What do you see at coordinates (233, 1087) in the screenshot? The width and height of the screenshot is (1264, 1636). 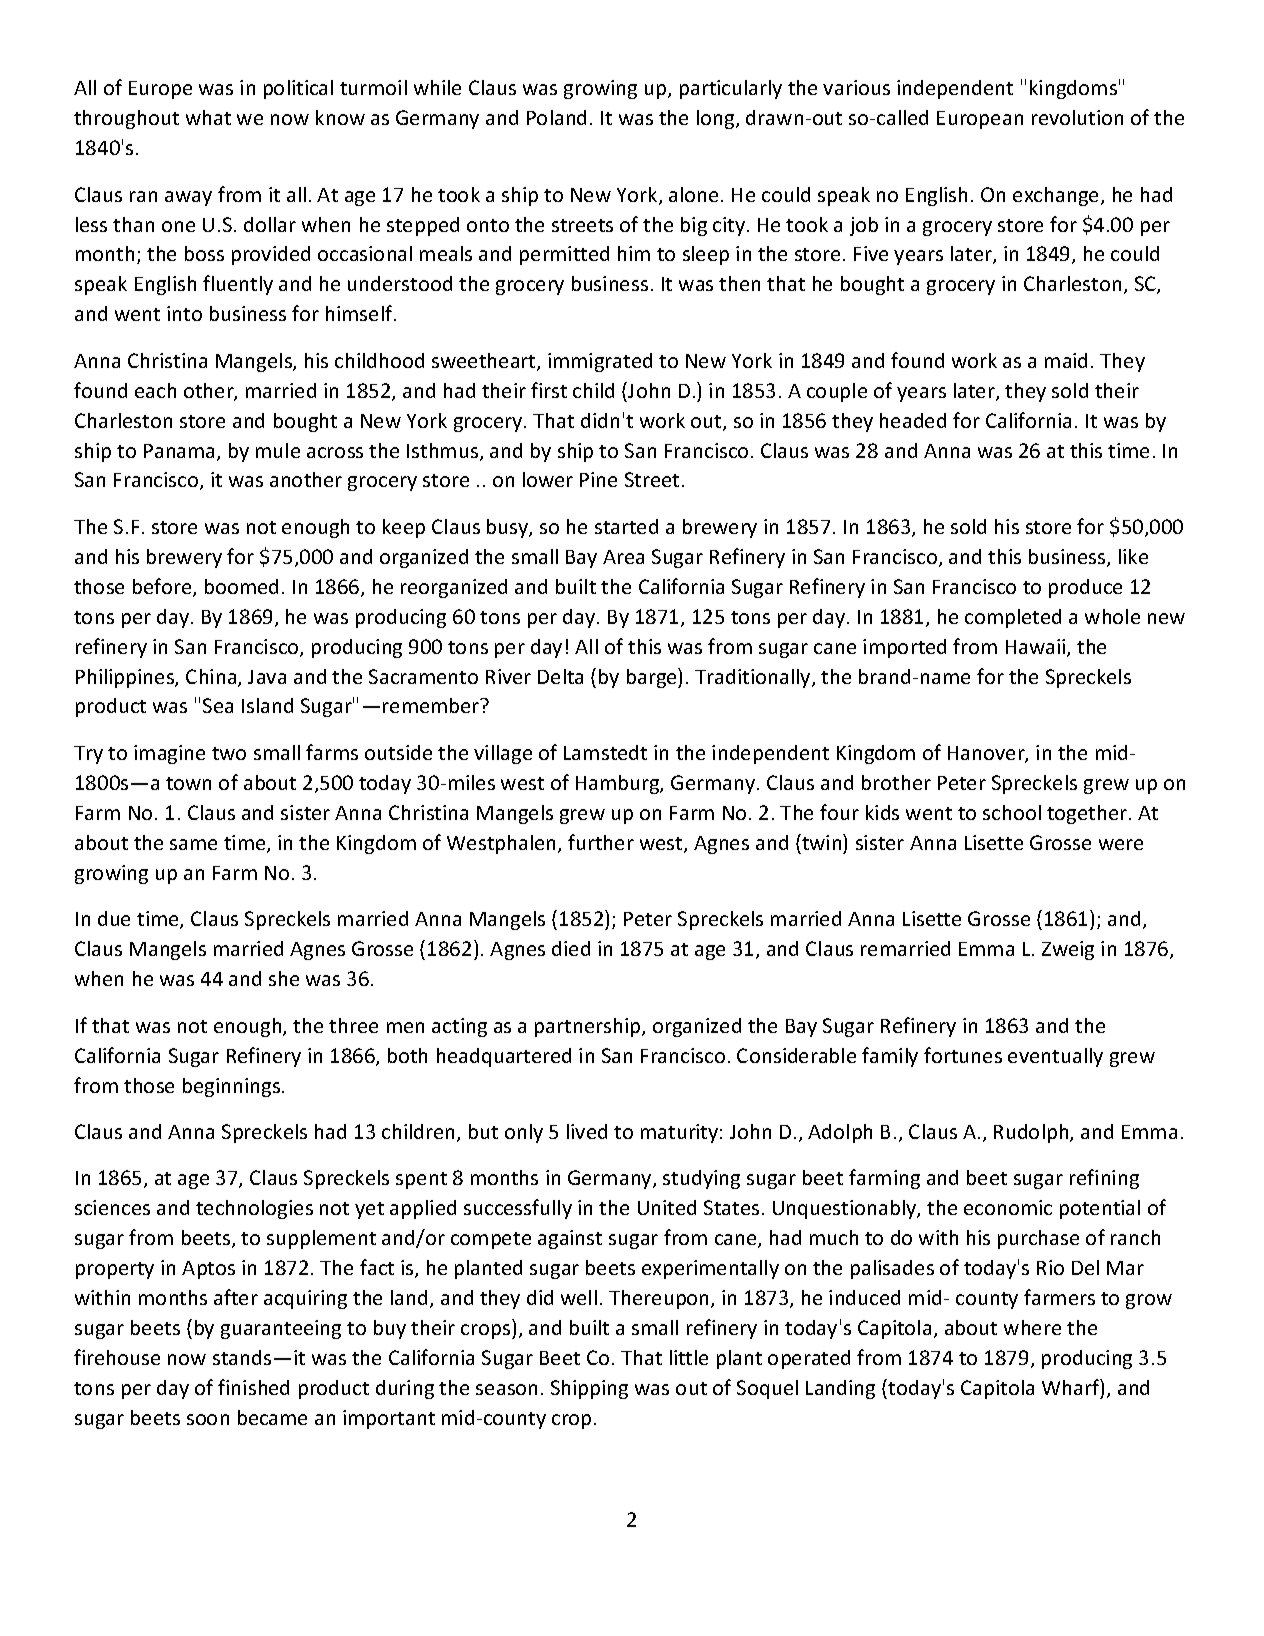 I see `beginnings` at bounding box center [233, 1087].
